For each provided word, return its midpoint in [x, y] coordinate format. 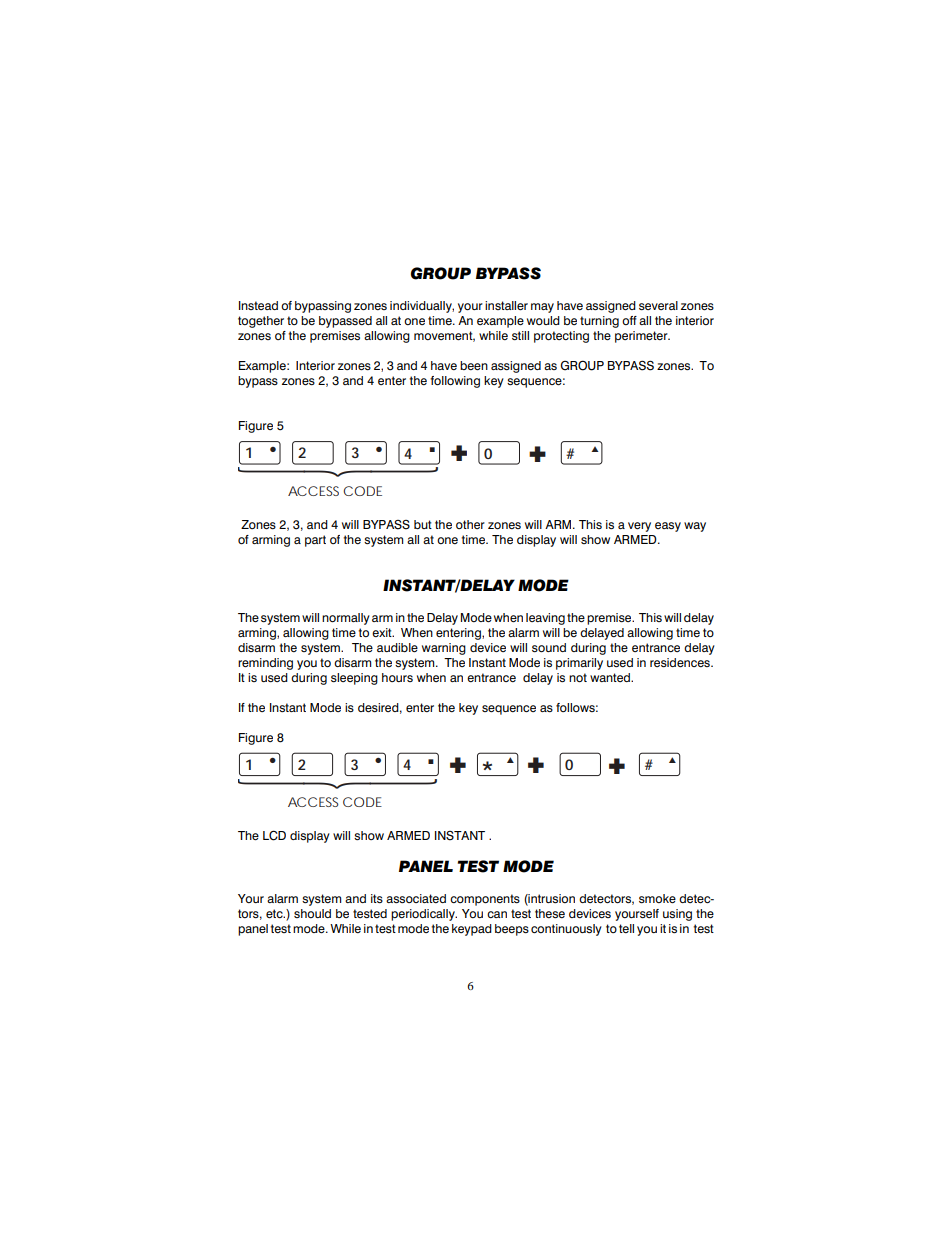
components [485, 900]
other [470, 524]
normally [346, 619]
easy [668, 527]
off [629, 320]
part [315, 541]
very [639, 527]
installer [506, 305]
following [455, 382]
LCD [274, 835]
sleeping [354, 679]
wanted [611, 677]
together [261, 322]
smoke [657, 898]
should [312, 913]
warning [444, 649]
